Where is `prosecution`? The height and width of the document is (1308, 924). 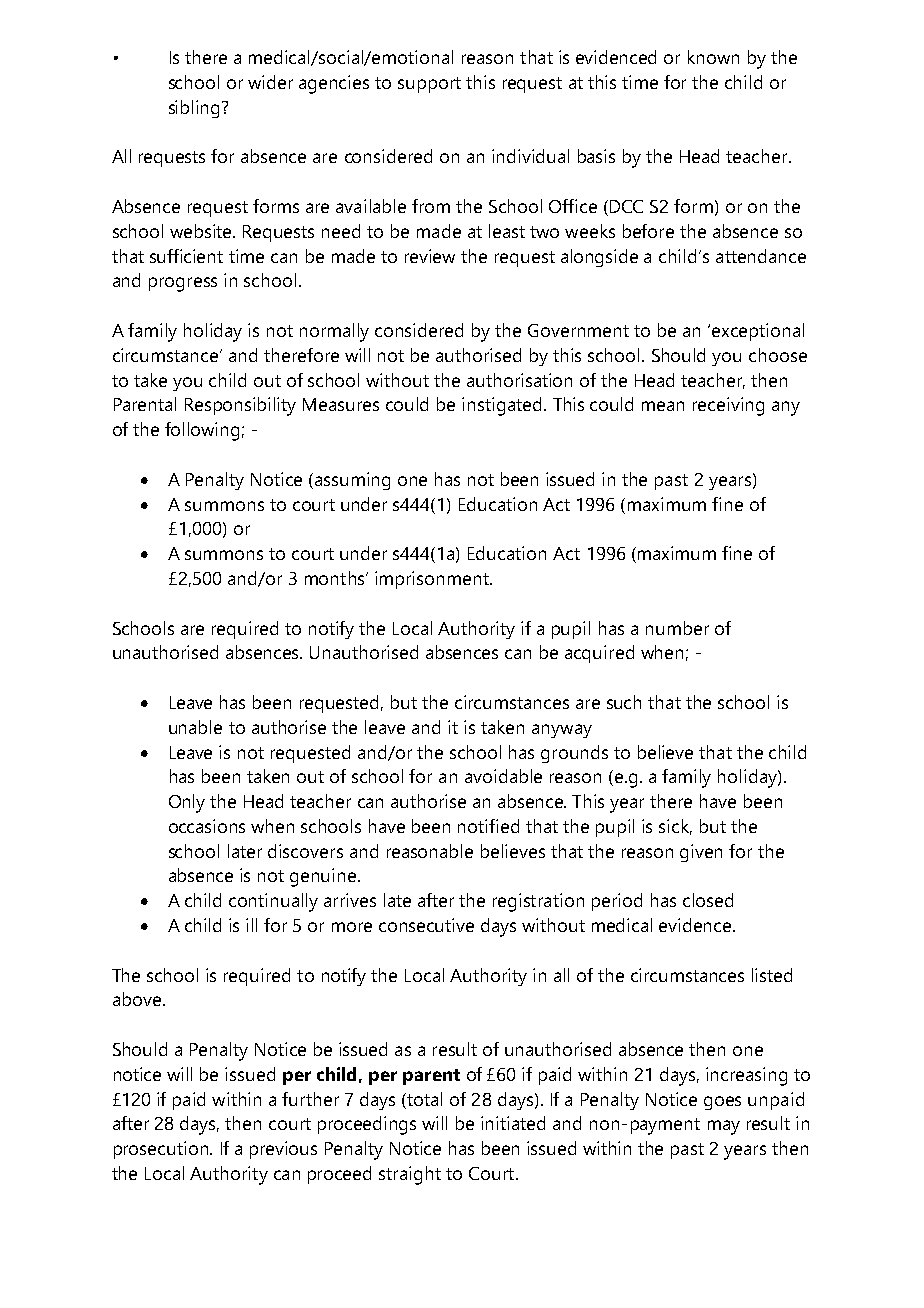
prosecution is located at coordinates (161, 1150).
